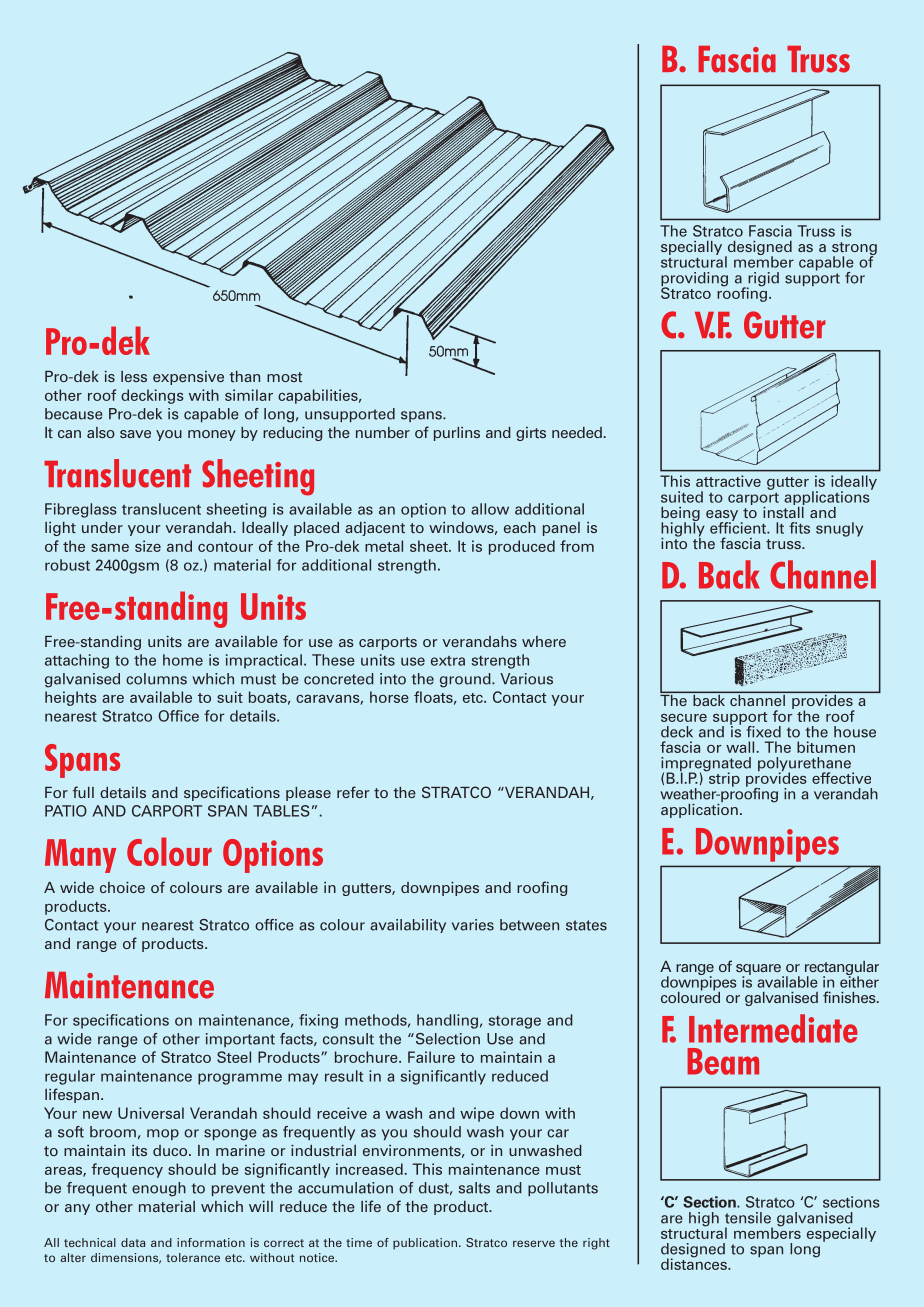 The height and width of the screenshot is (1307, 924). What do you see at coordinates (448, 661) in the screenshot?
I see `extra` at bounding box center [448, 661].
